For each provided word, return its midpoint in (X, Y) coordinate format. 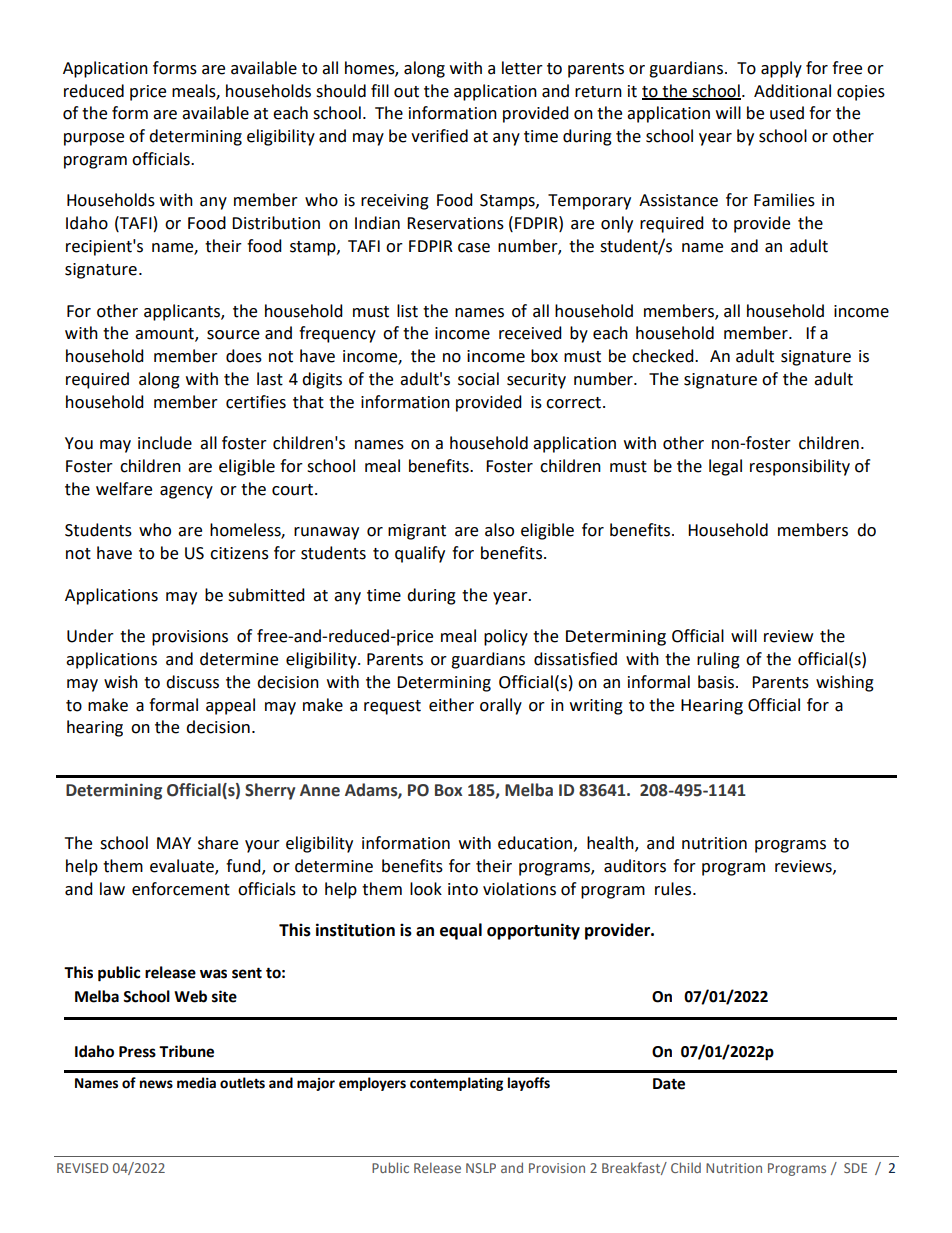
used (787, 113)
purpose (94, 139)
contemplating (456, 1084)
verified (439, 136)
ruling (718, 660)
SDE (855, 1168)
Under (90, 636)
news (156, 1084)
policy (506, 637)
